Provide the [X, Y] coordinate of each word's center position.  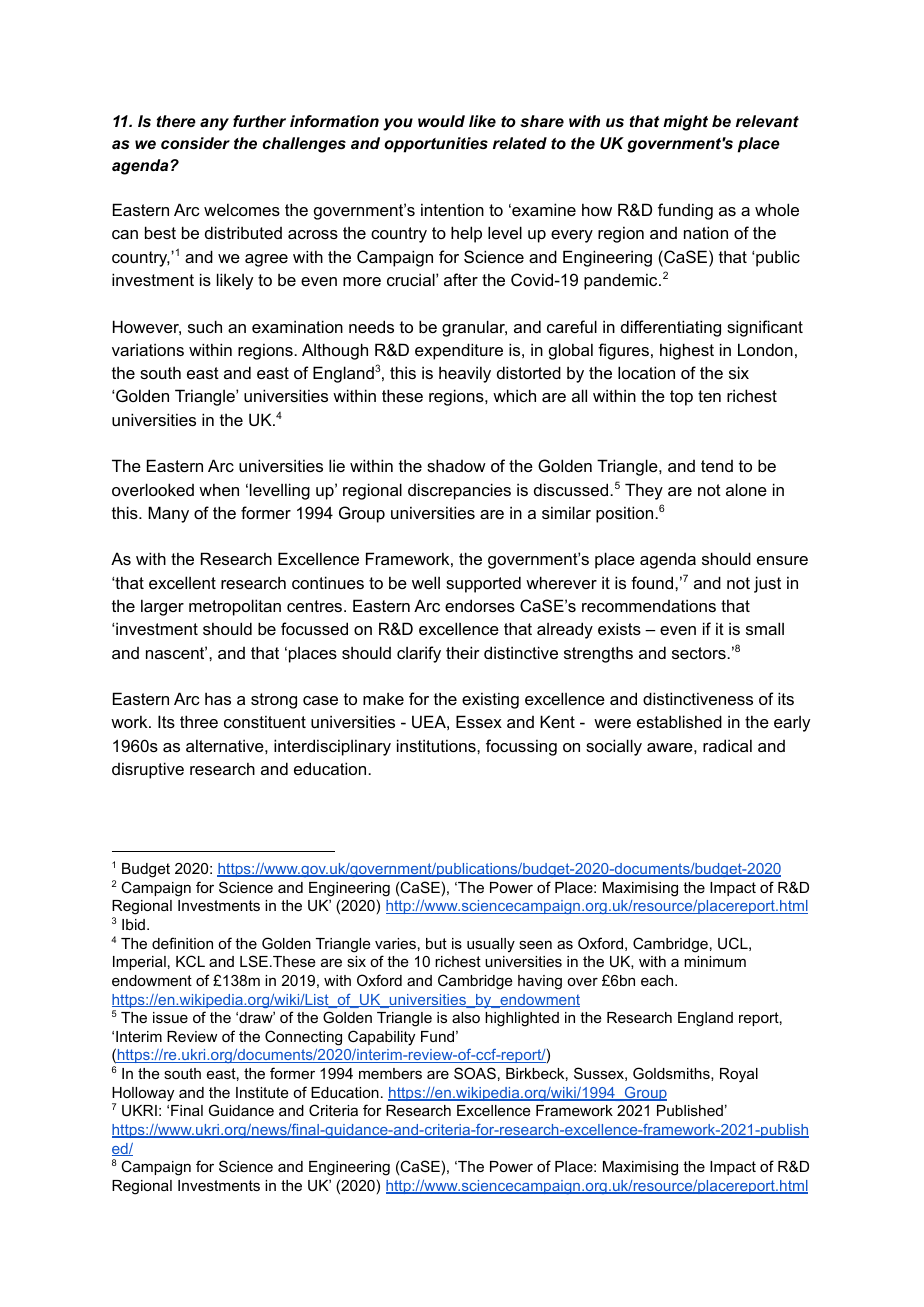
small [765, 628]
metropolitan [235, 607]
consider [195, 143]
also [466, 1017]
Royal [739, 1075]
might [685, 123]
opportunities [436, 145]
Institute [262, 1092]
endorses [480, 605]
